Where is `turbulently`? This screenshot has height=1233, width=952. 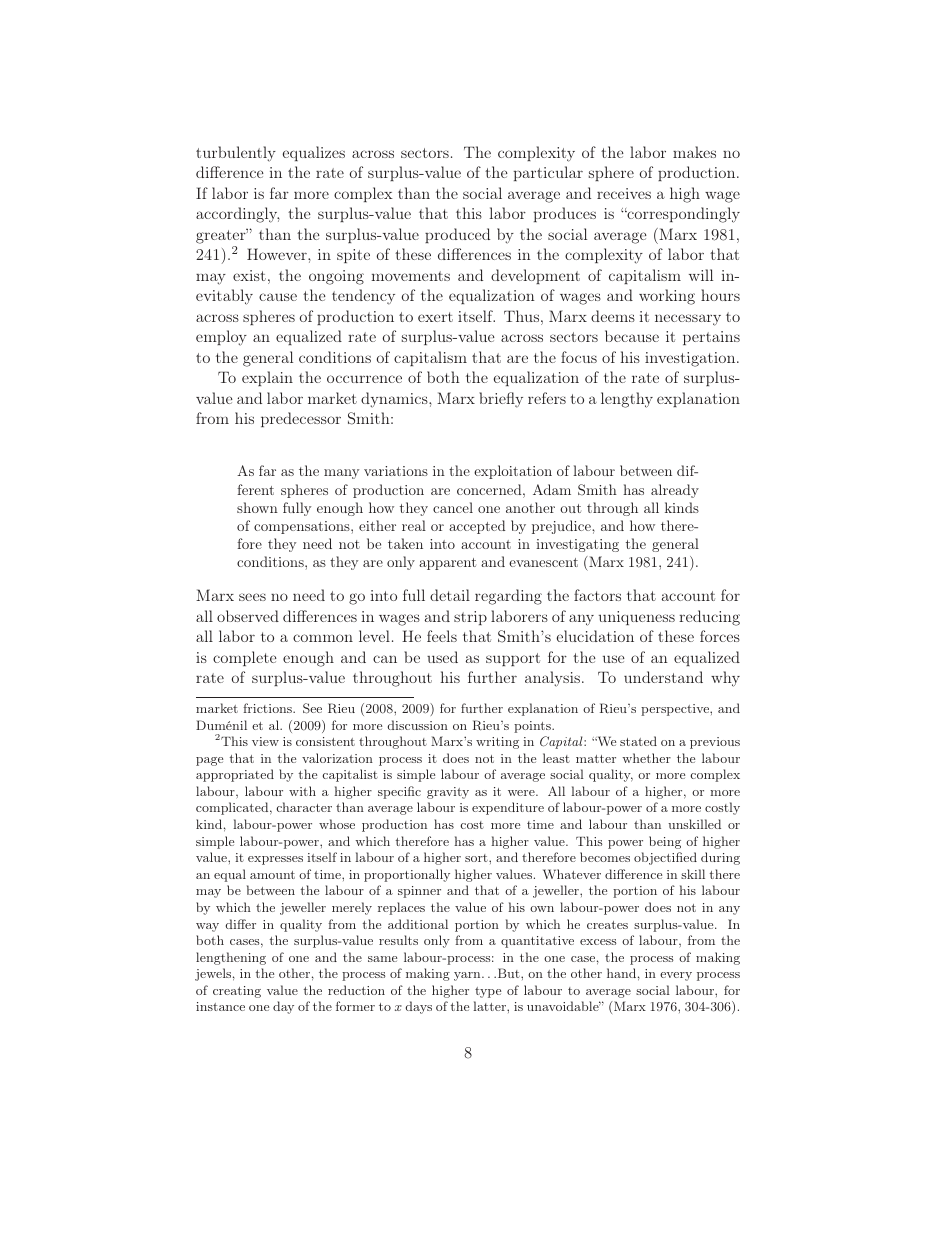
turbulently is located at coordinates (236, 154).
